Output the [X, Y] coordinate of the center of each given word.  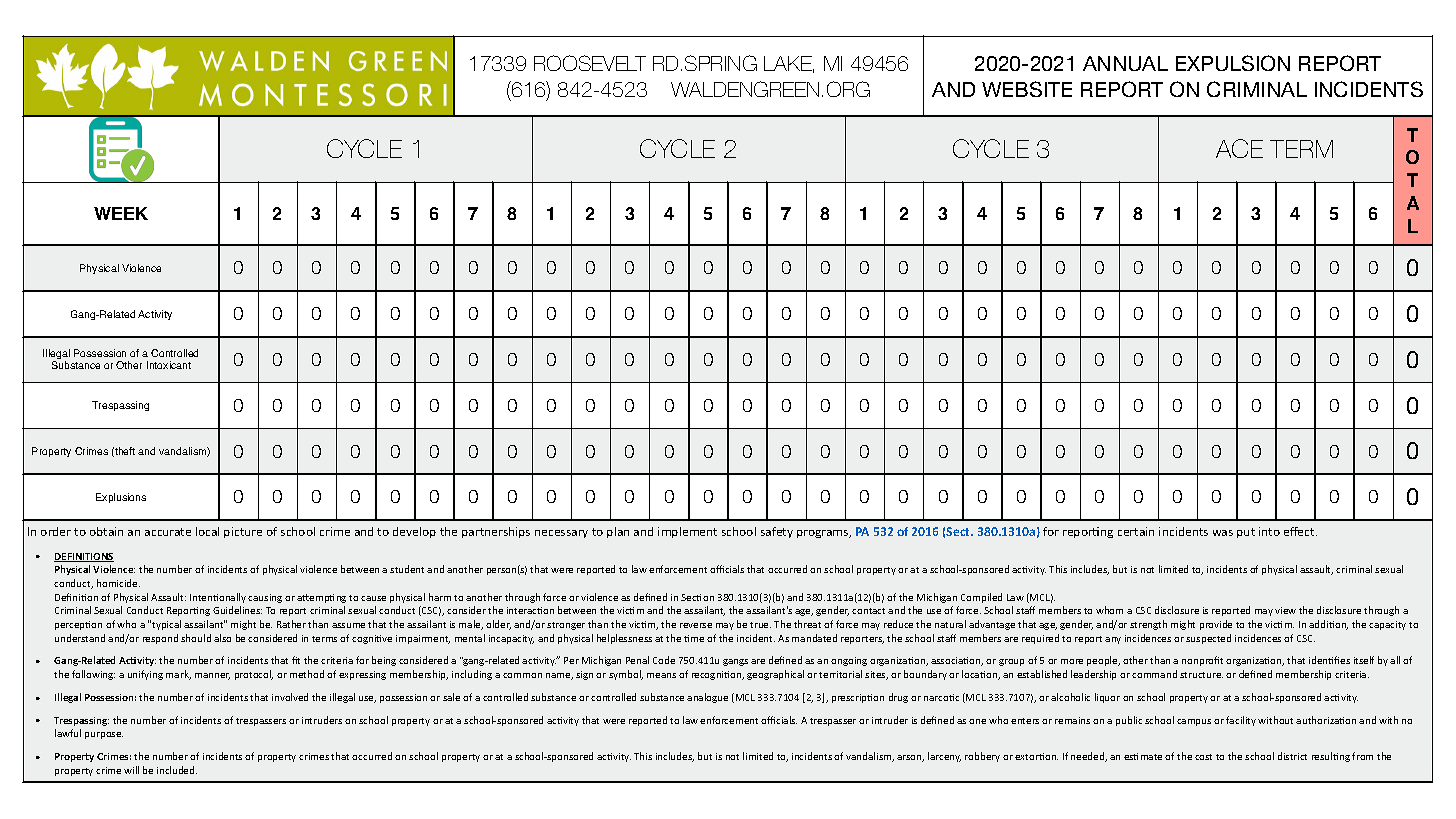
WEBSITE [1027, 89]
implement [687, 532]
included [177, 770]
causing [265, 598]
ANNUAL [1125, 63]
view [1285, 610]
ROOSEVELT [590, 63]
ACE [1239, 148]
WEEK [121, 213]
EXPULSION [1233, 63]
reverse [696, 625]
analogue [707, 698]
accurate [168, 532]
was [1223, 533]
